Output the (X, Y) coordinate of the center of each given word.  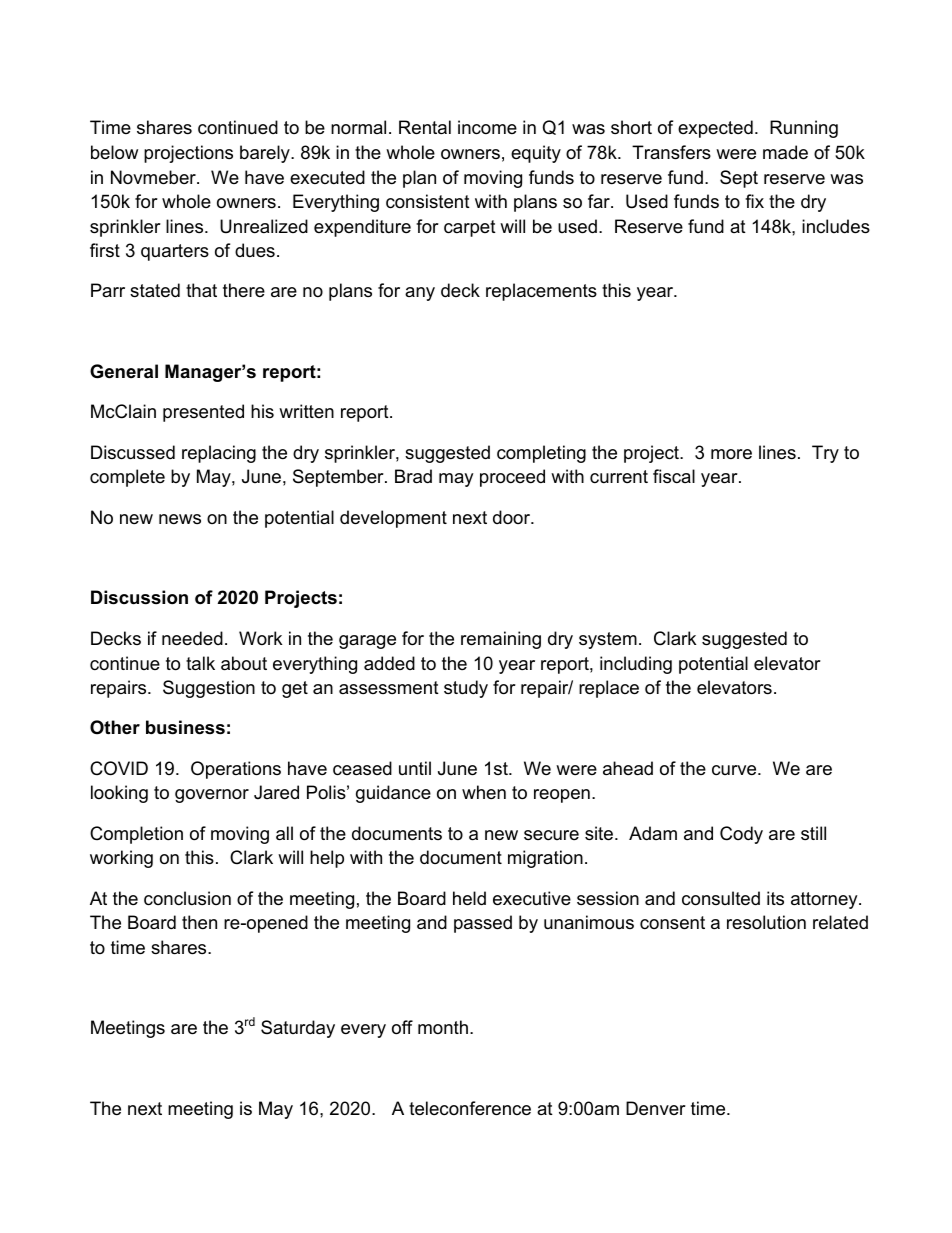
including (636, 665)
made (785, 152)
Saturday (298, 1029)
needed (192, 638)
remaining (501, 640)
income (487, 127)
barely (266, 154)
